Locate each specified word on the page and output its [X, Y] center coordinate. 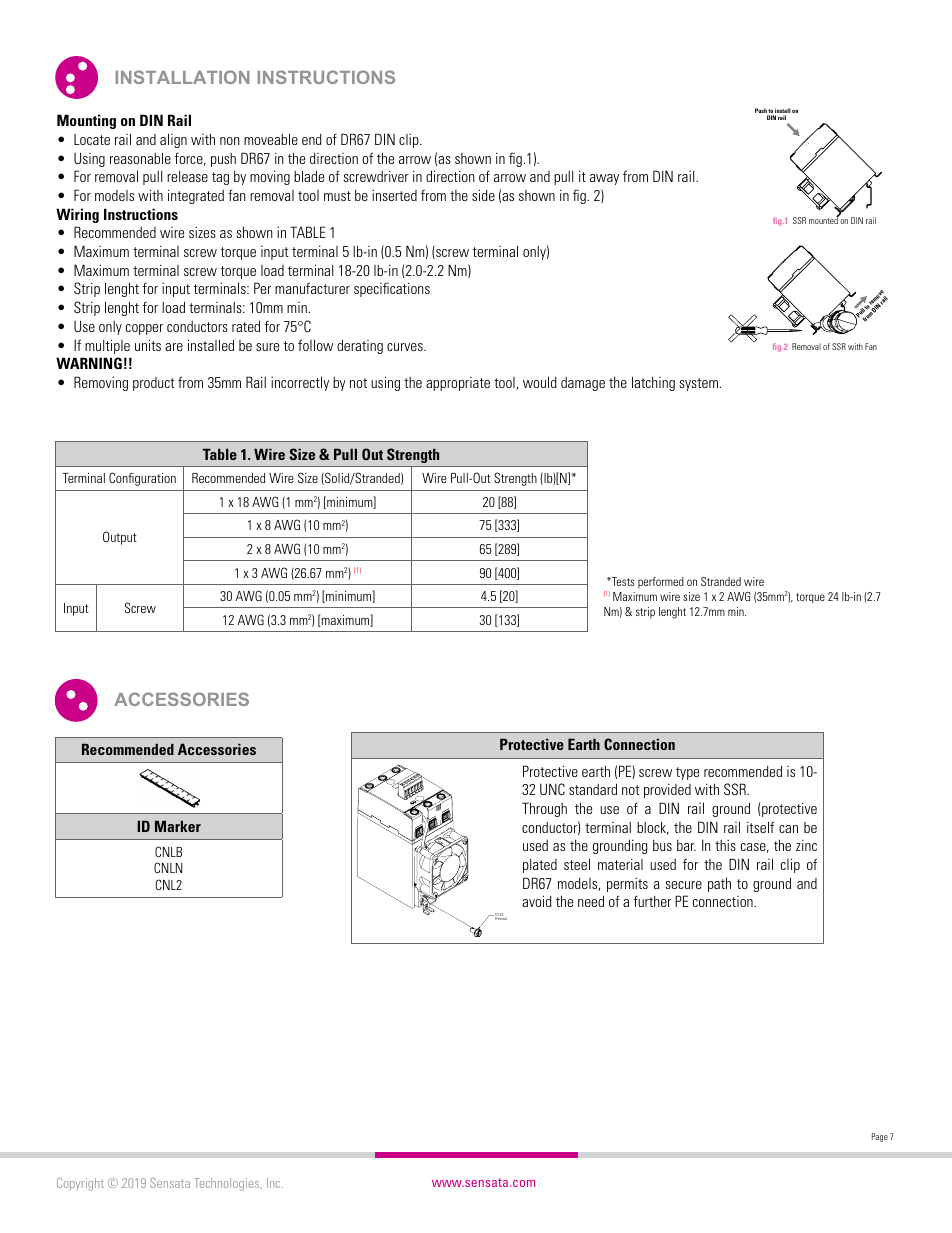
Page [880, 1137]
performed [661, 582]
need [591, 901]
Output [120, 538]
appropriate [458, 384]
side [483, 195]
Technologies [228, 1184]
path [719, 884]
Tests [622, 581]
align [173, 140]
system [698, 384]
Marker [178, 826]
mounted [824, 220]
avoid [537, 901]
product [154, 384]
